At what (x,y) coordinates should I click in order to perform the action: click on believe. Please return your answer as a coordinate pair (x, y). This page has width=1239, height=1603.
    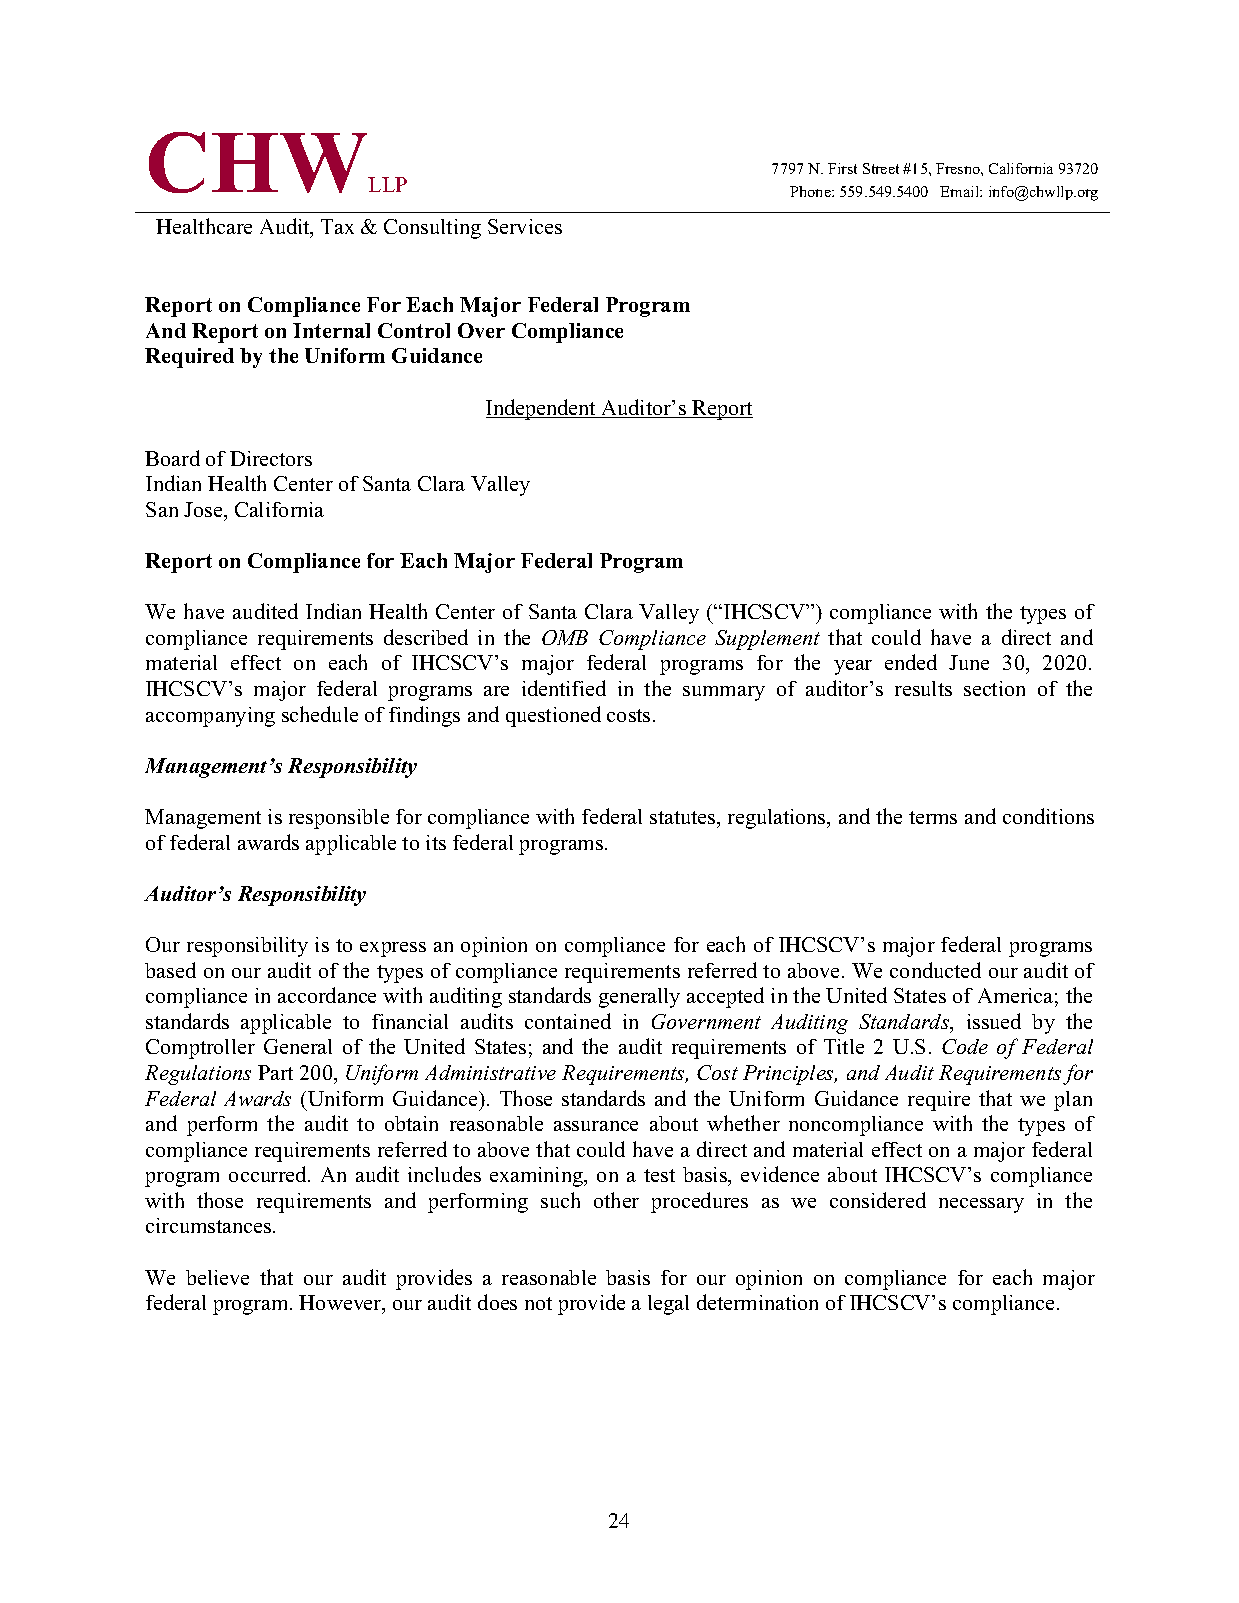
    Looking at the image, I should click on (217, 1277).
